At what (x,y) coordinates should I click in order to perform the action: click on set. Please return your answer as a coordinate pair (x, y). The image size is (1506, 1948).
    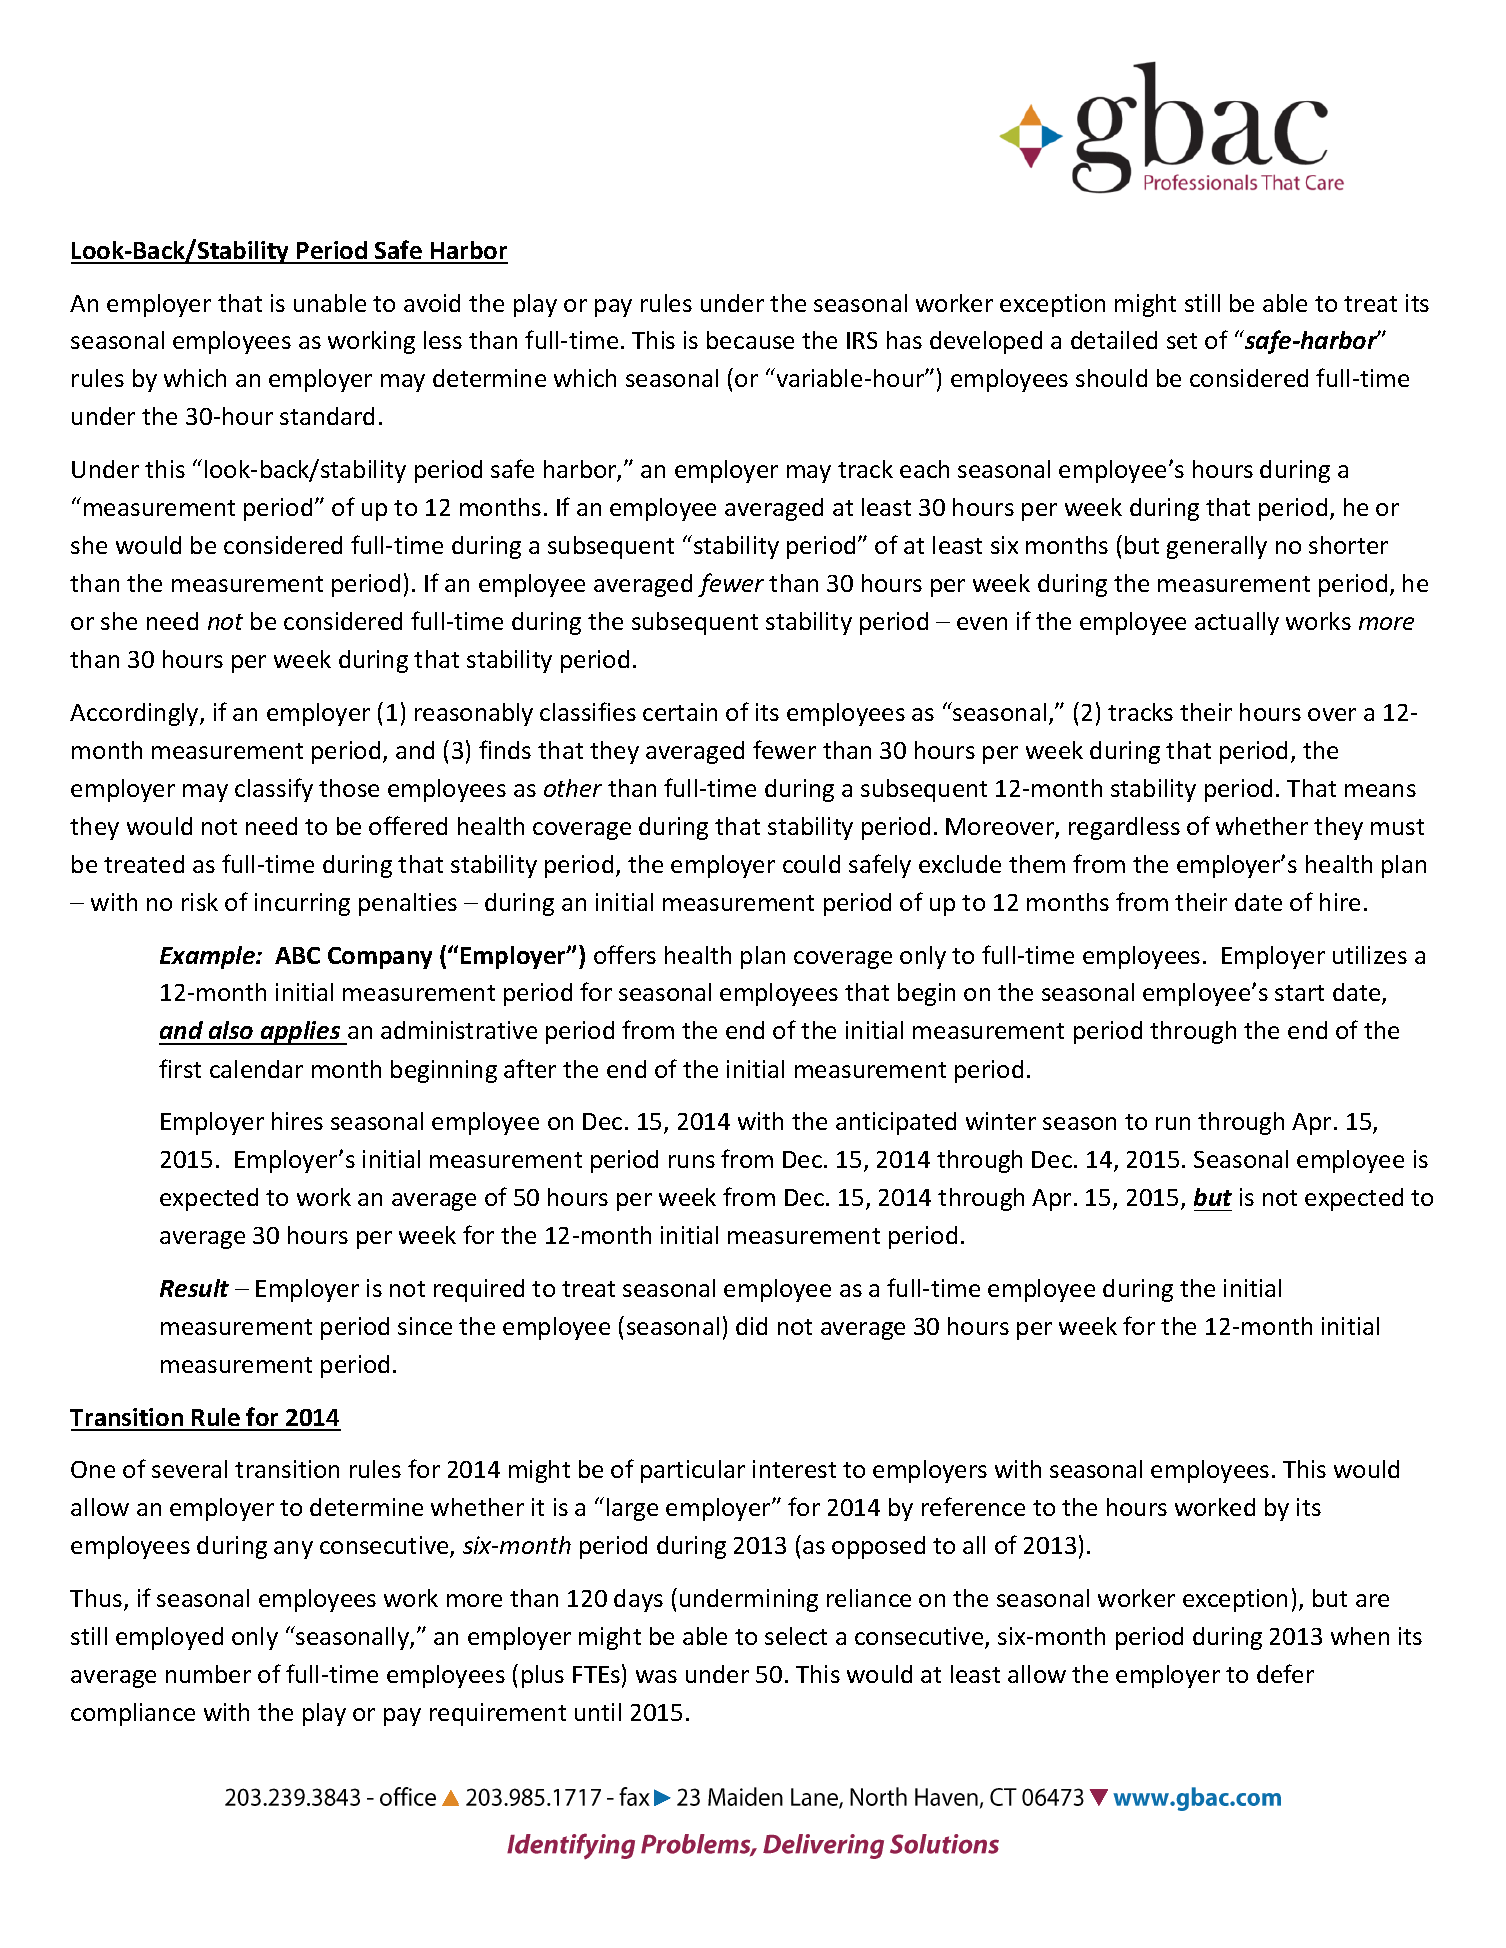
    Looking at the image, I should click on (1182, 341).
